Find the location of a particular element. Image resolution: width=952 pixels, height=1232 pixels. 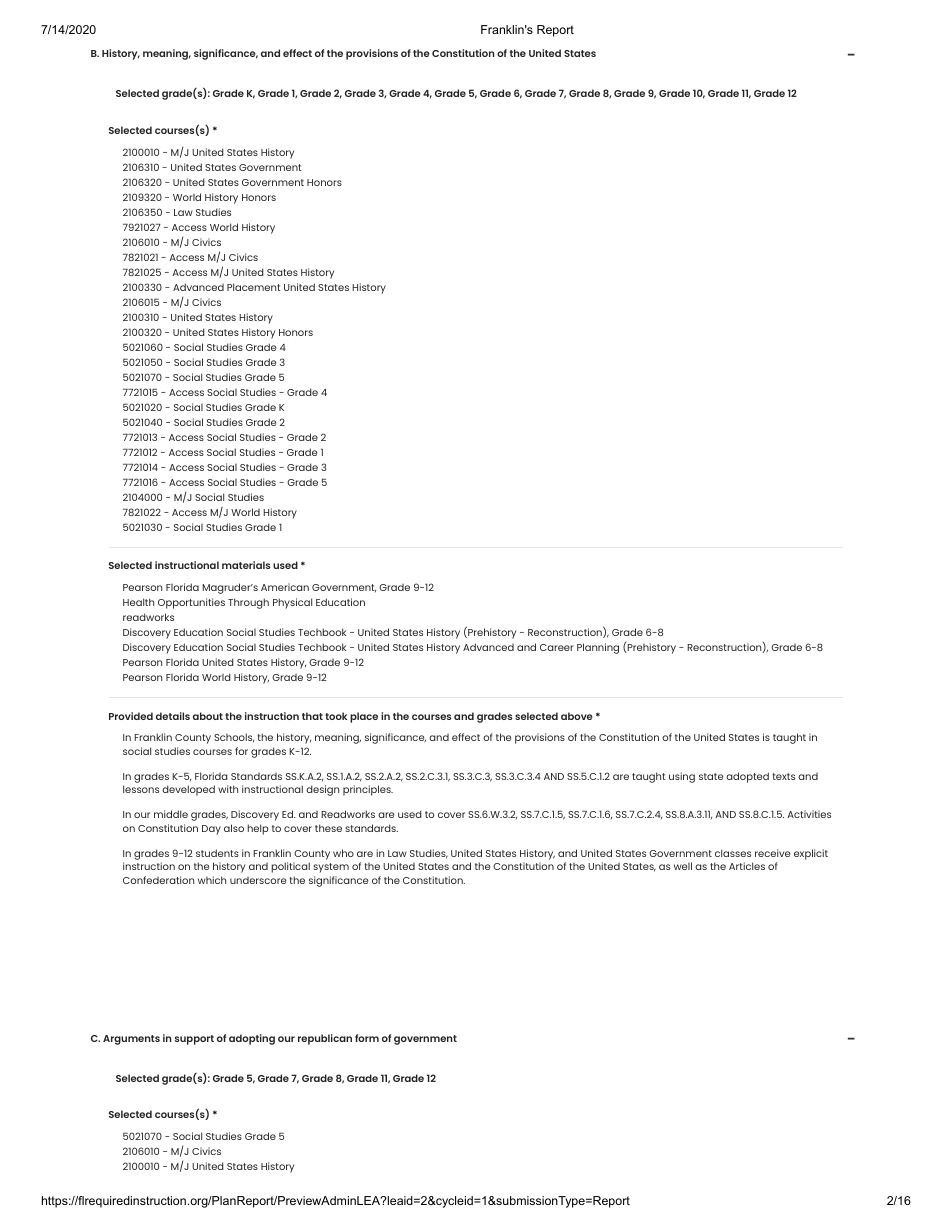

Career is located at coordinates (557, 647).
